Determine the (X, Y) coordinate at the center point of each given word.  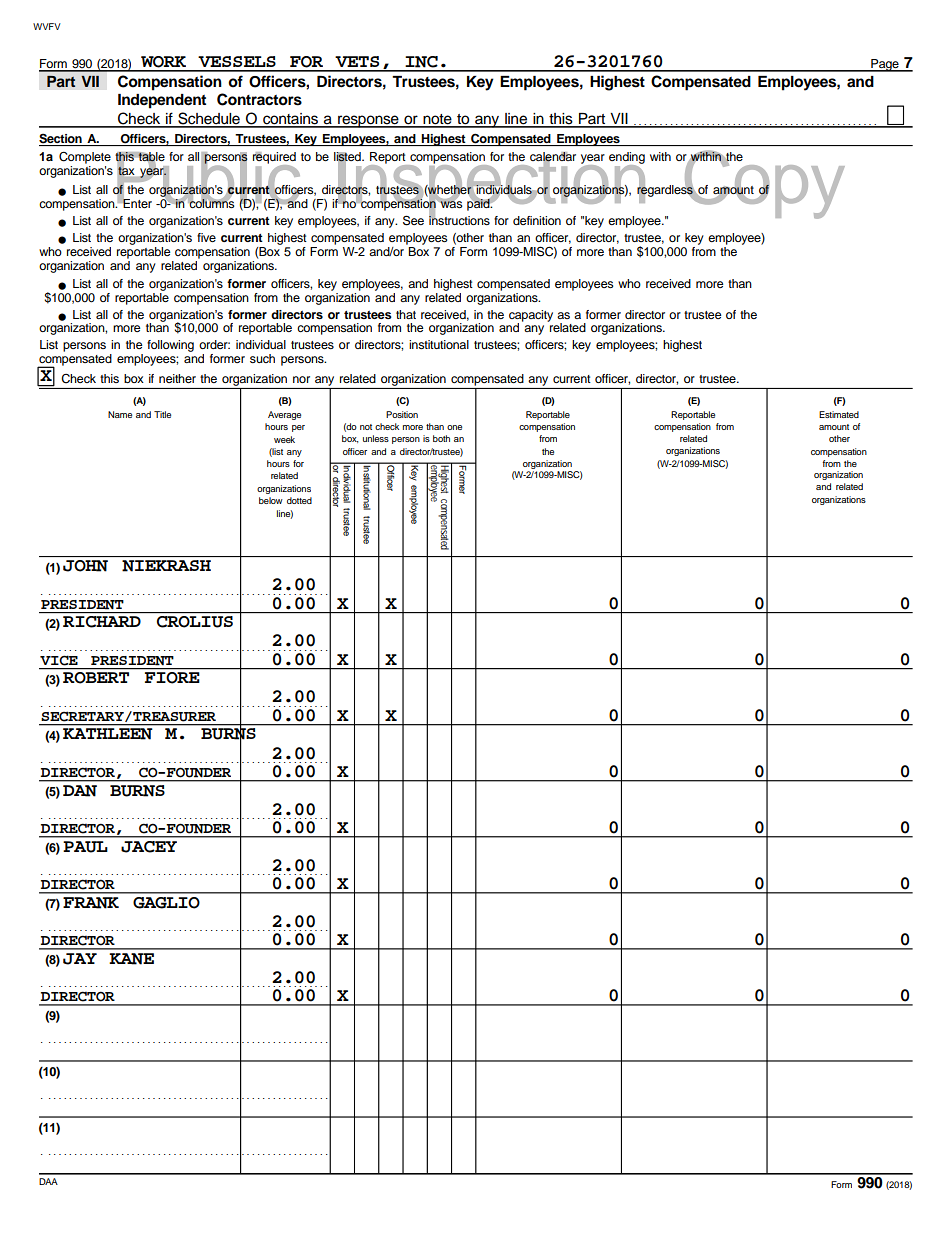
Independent (162, 101)
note (437, 120)
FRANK (91, 903)
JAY (80, 959)
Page (885, 65)
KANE (131, 959)
